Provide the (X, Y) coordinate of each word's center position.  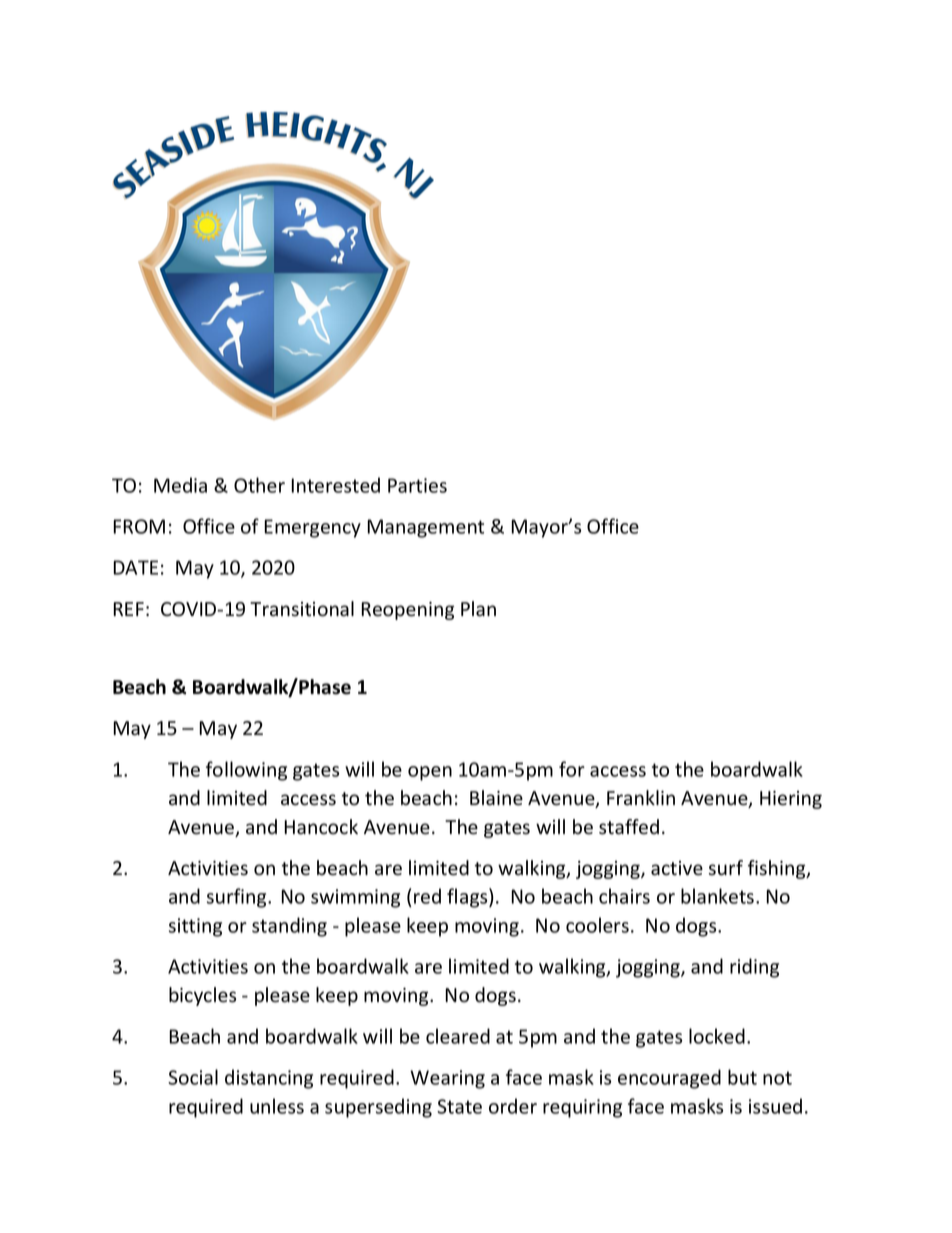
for (572, 769)
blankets (719, 896)
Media (180, 485)
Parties (417, 485)
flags (468, 898)
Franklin (641, 798)
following (246, 771)
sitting (195, 927)
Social (193, 1077)
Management (425, 528)
